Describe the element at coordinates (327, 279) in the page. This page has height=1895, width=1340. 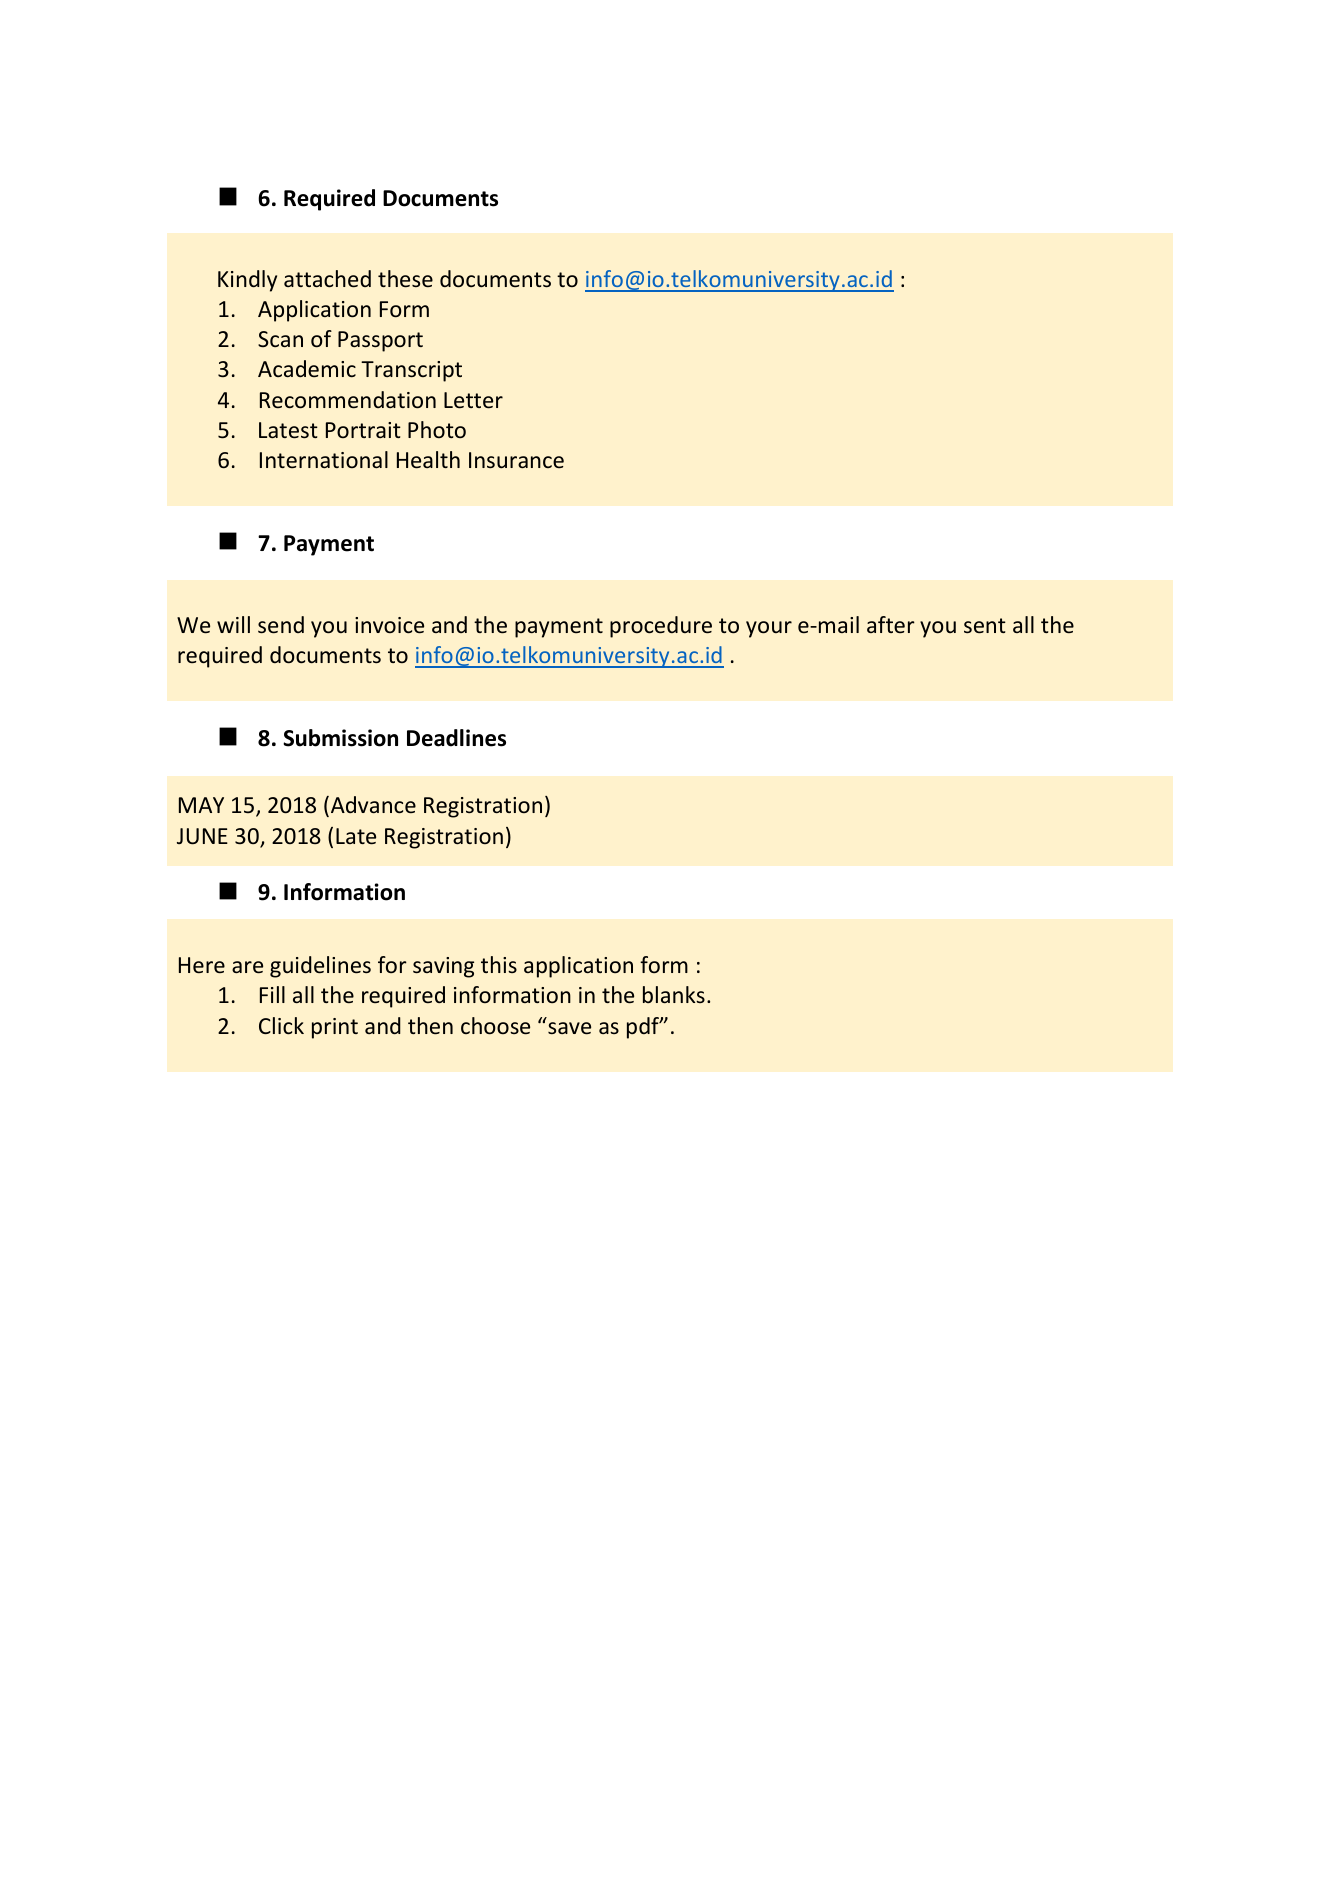
I see `attached` at that location.
